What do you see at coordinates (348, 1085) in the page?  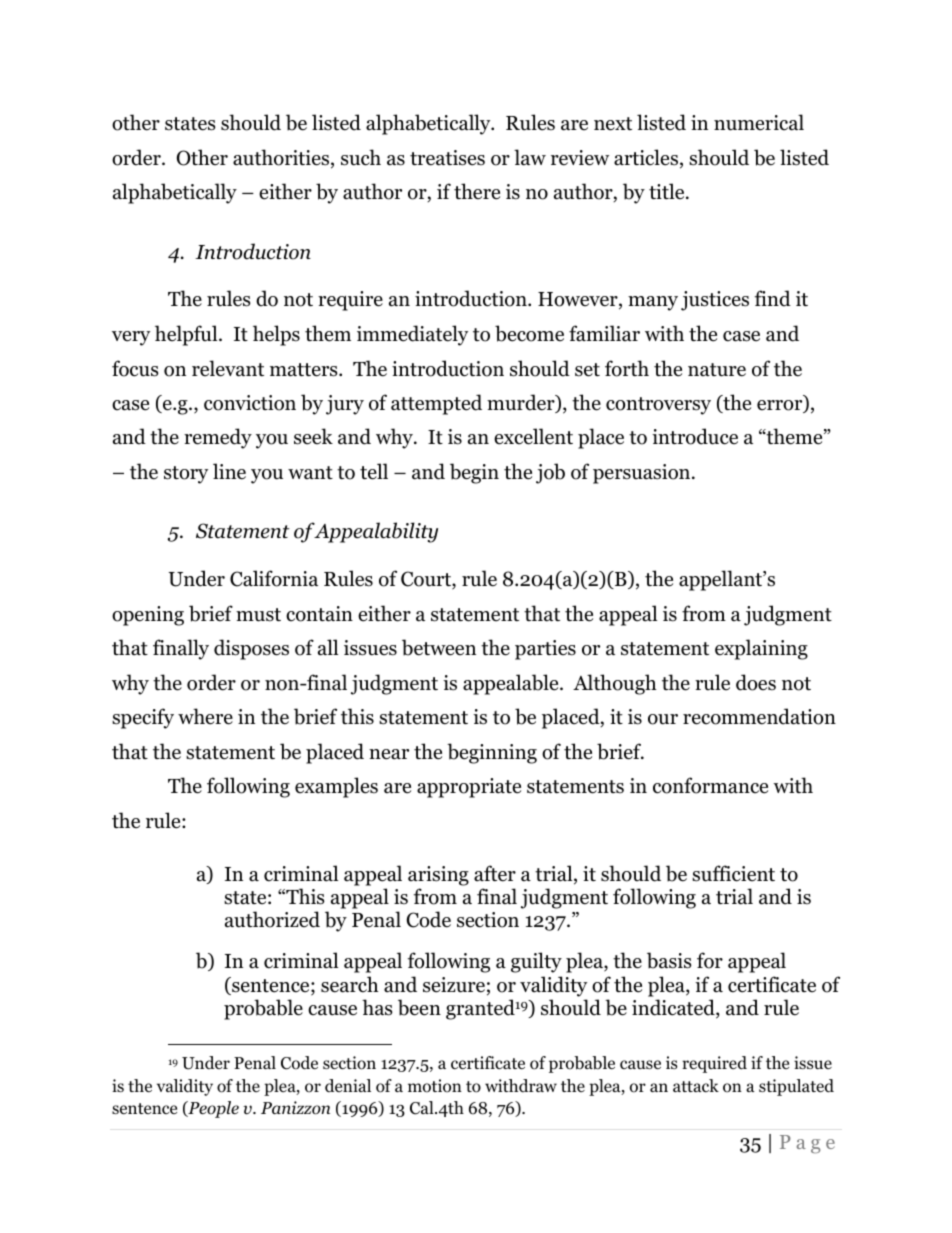 I see `denial` at bounding box center [348, 1085].
